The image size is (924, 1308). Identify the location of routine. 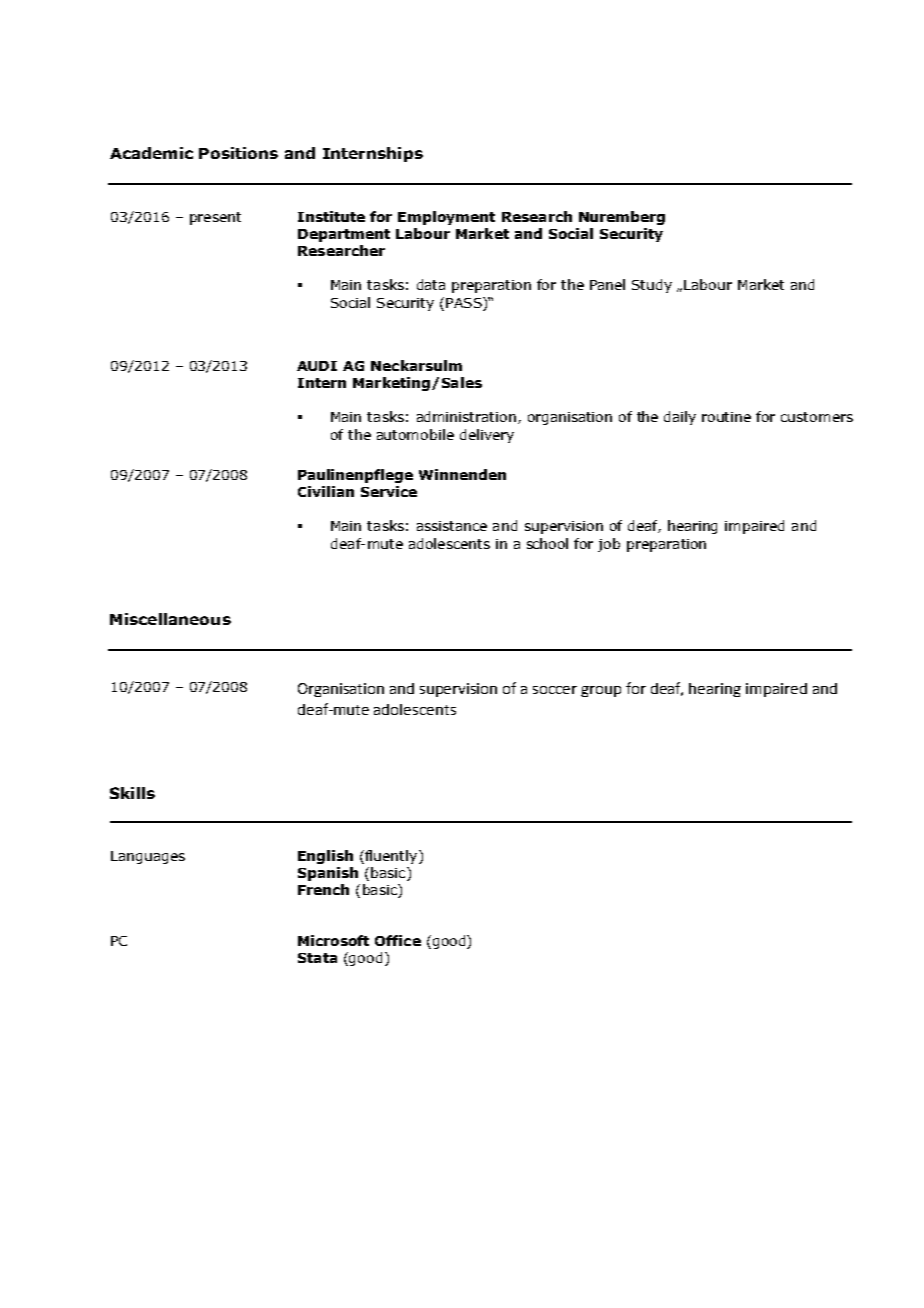
(726, 417).
